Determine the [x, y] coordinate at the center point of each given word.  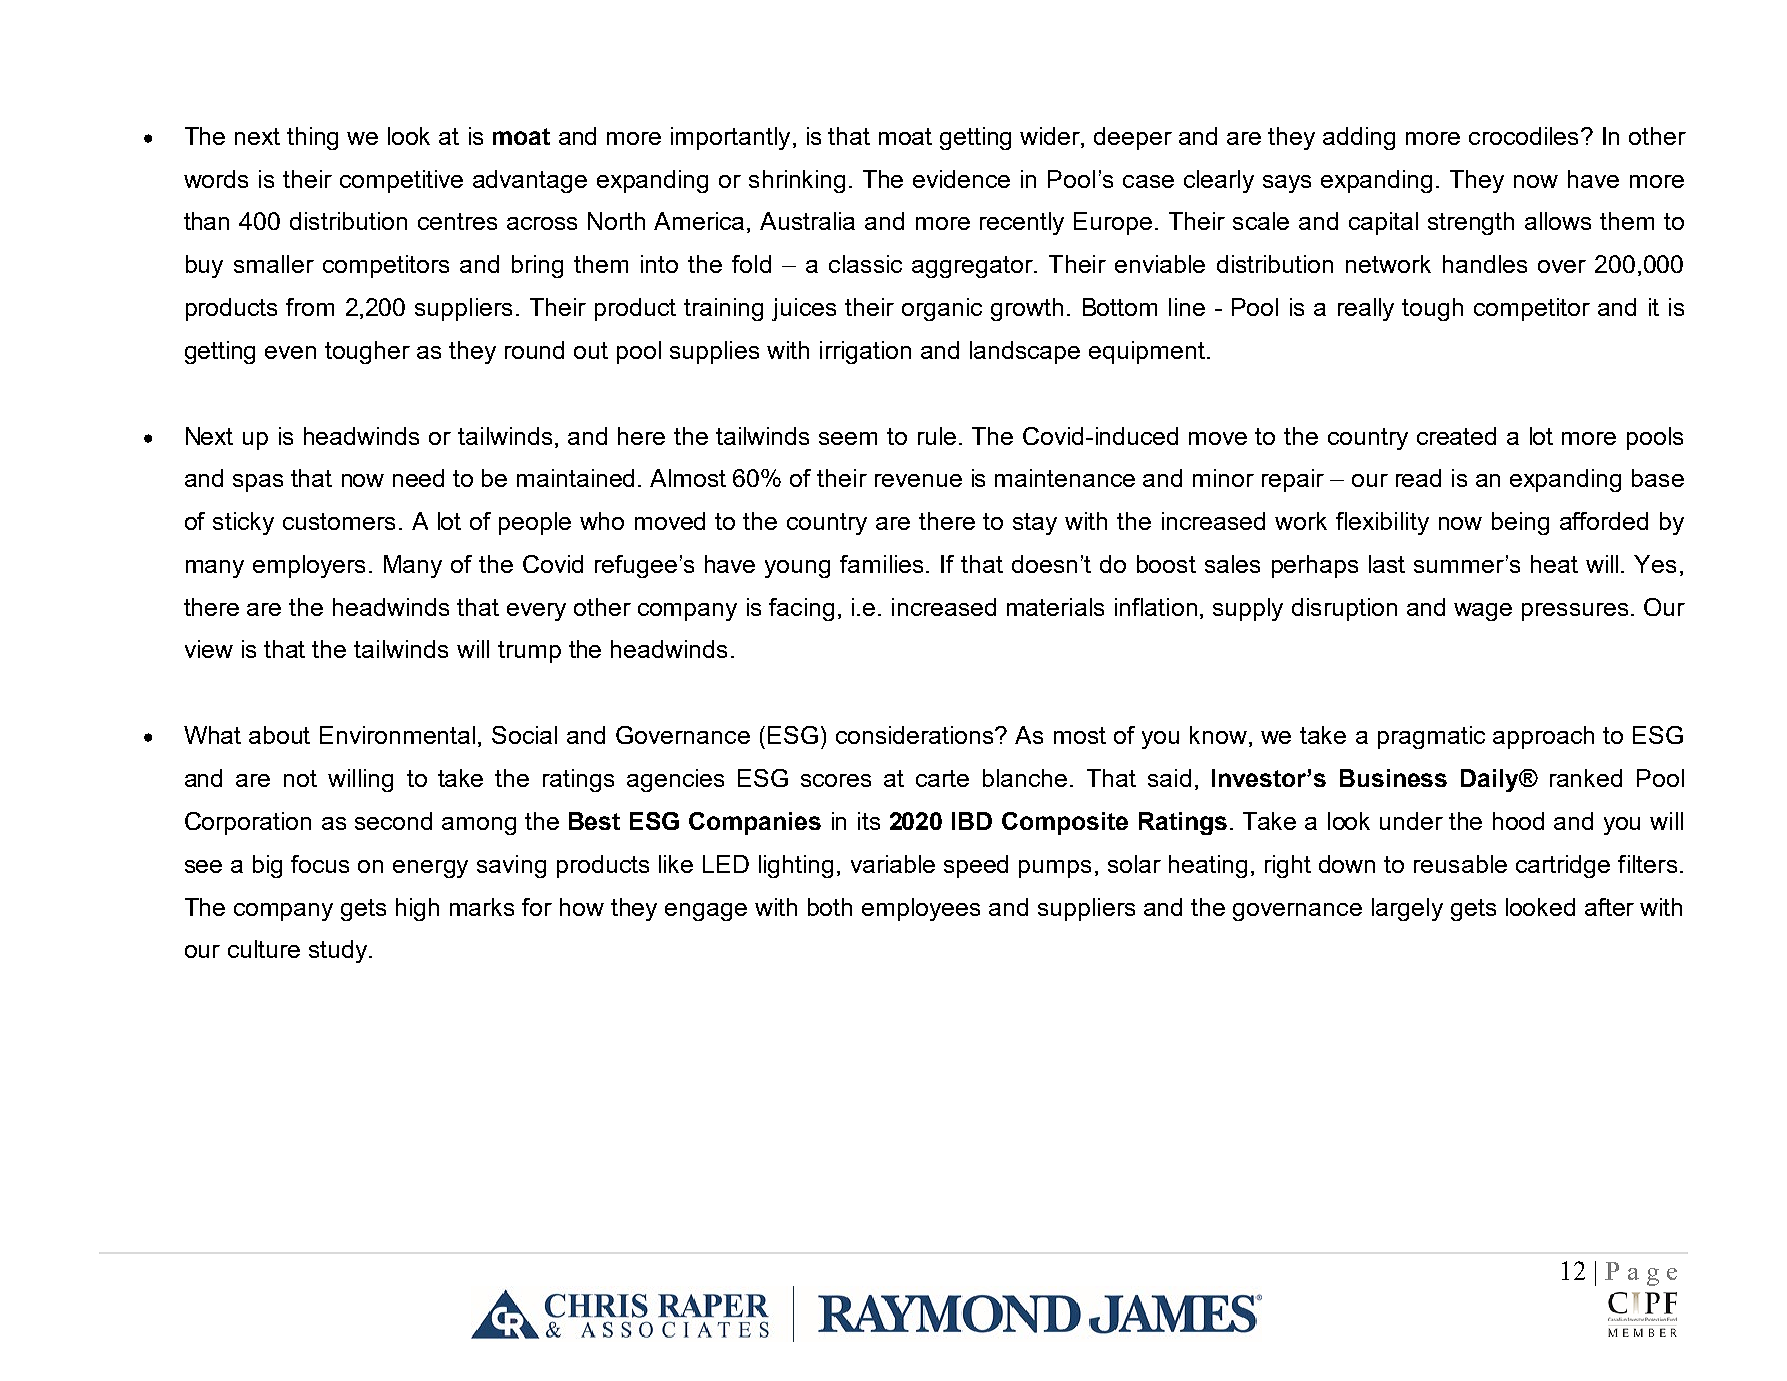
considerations [916, 735]
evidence [961, 179]
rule [937, 436]
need [418, 478]
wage [1483, 612]
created [1456, 436]
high [417, 909]
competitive [401, 181]
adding [1359, 138]
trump [529, 652]
